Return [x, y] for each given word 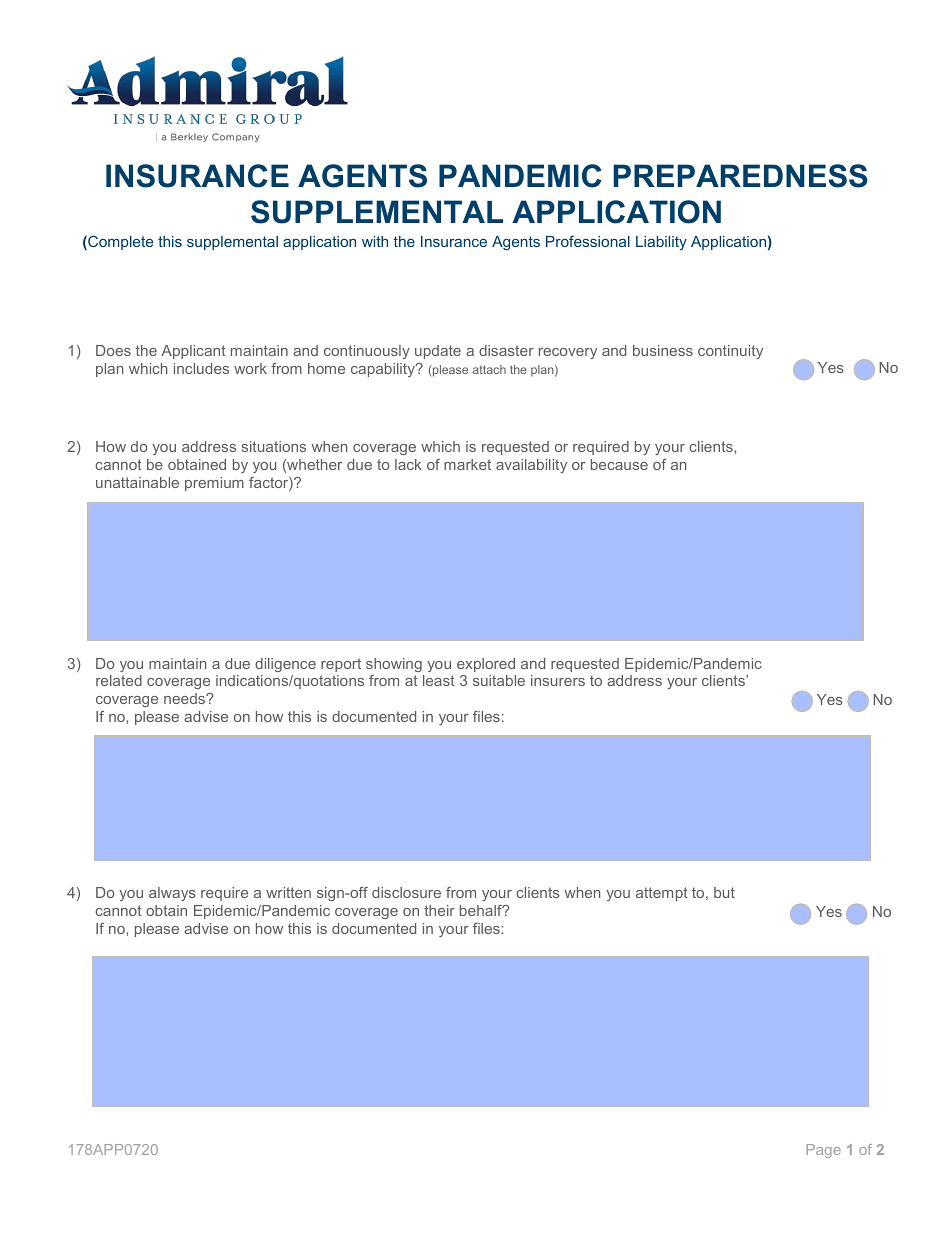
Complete [119, 242]
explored [486, 665]
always [172, 894]
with [375, 241]
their [439, 910]
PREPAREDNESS [740, 176]
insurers [558, 680]
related [119, 680]
